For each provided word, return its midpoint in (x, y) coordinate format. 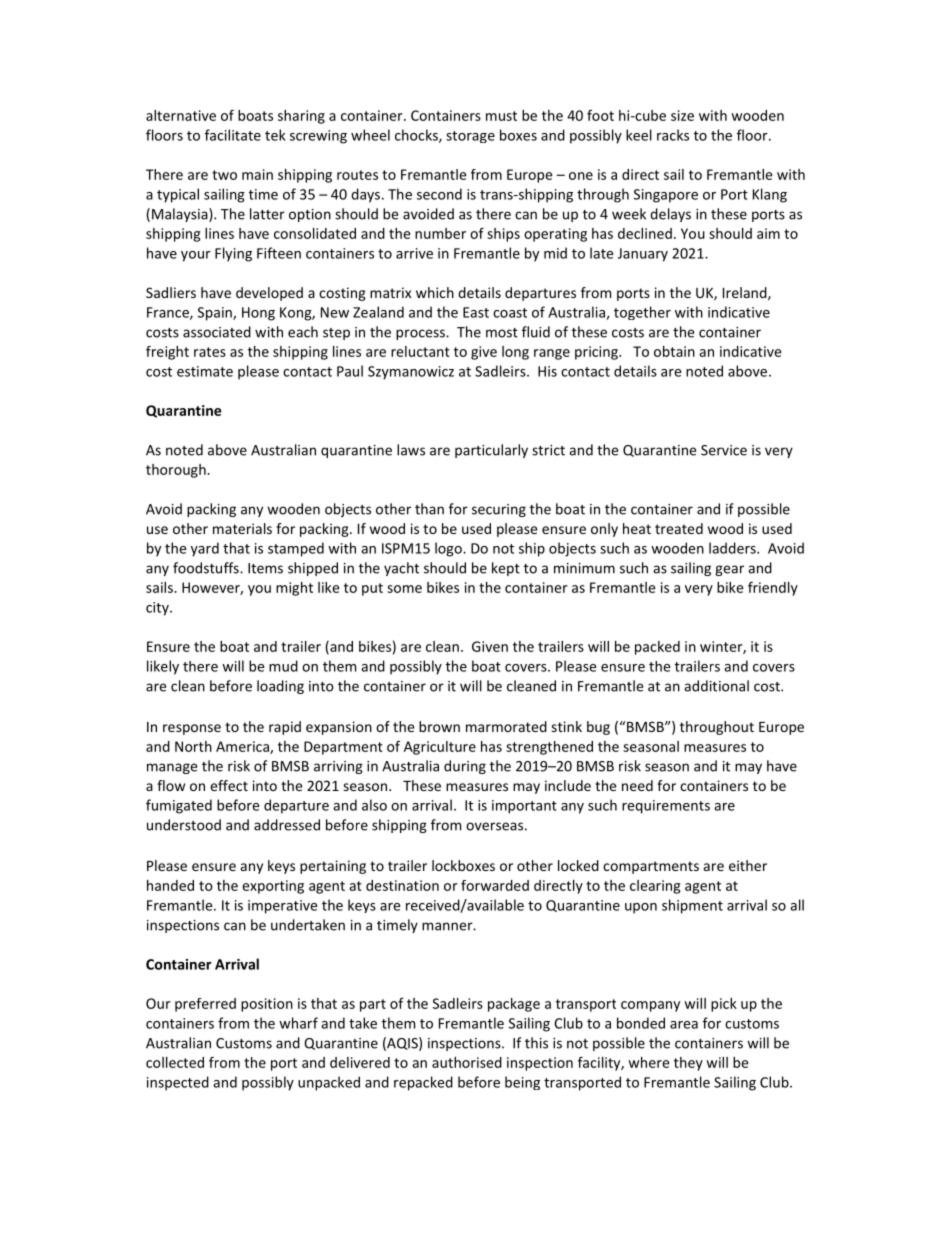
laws (411, 450)
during (465, 767)
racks (673, 135)
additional (716, 686)
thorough (177, 471)
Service (724, 450)
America (243, 747)
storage (470, 137)
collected (175, 1062)
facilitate (233, 135)
